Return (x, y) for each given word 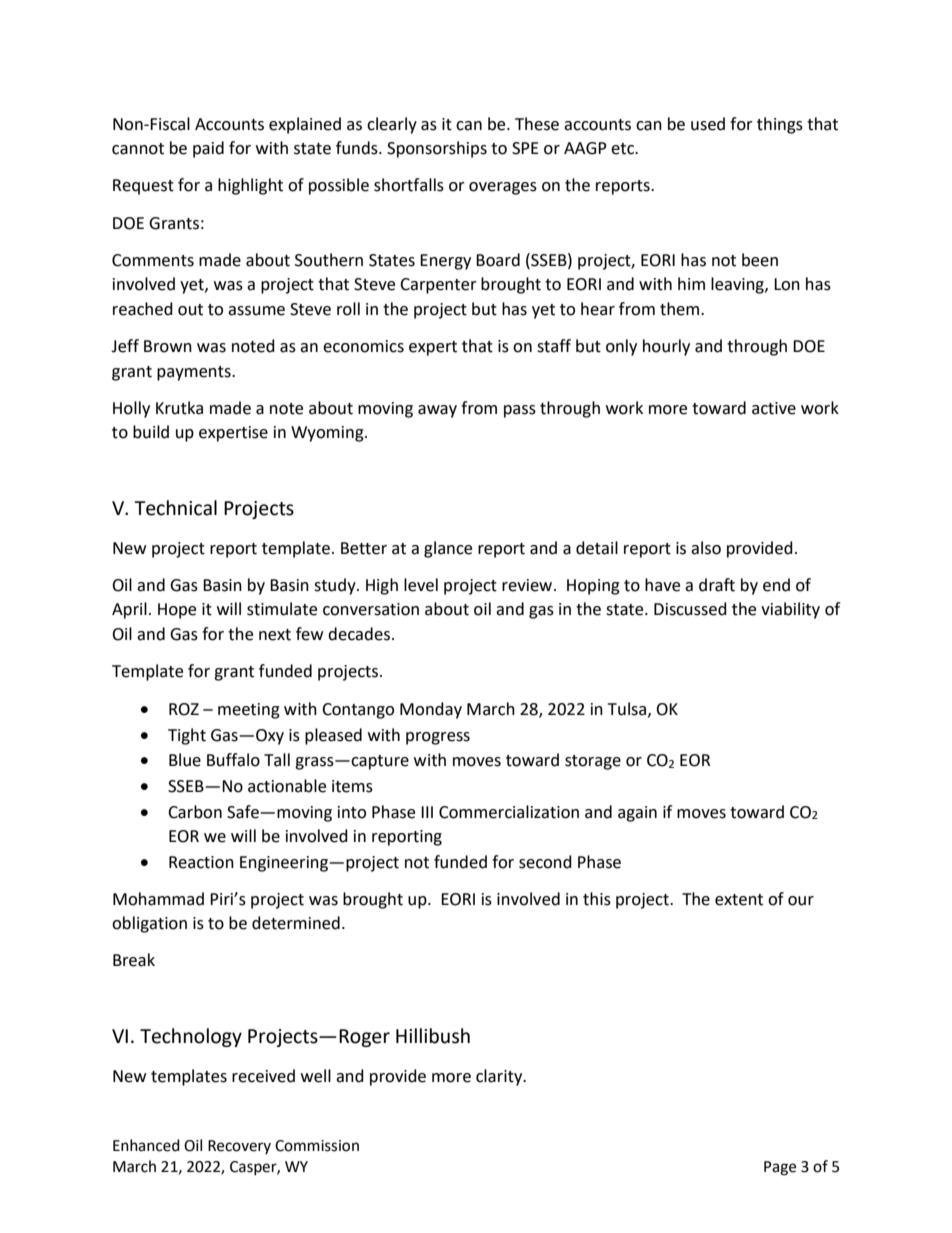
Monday (431, 710)
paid (208, 149)
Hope (177, 611)
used (708, 124)
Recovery (239, 1147)
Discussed (690, 609)
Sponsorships (437, 149)
